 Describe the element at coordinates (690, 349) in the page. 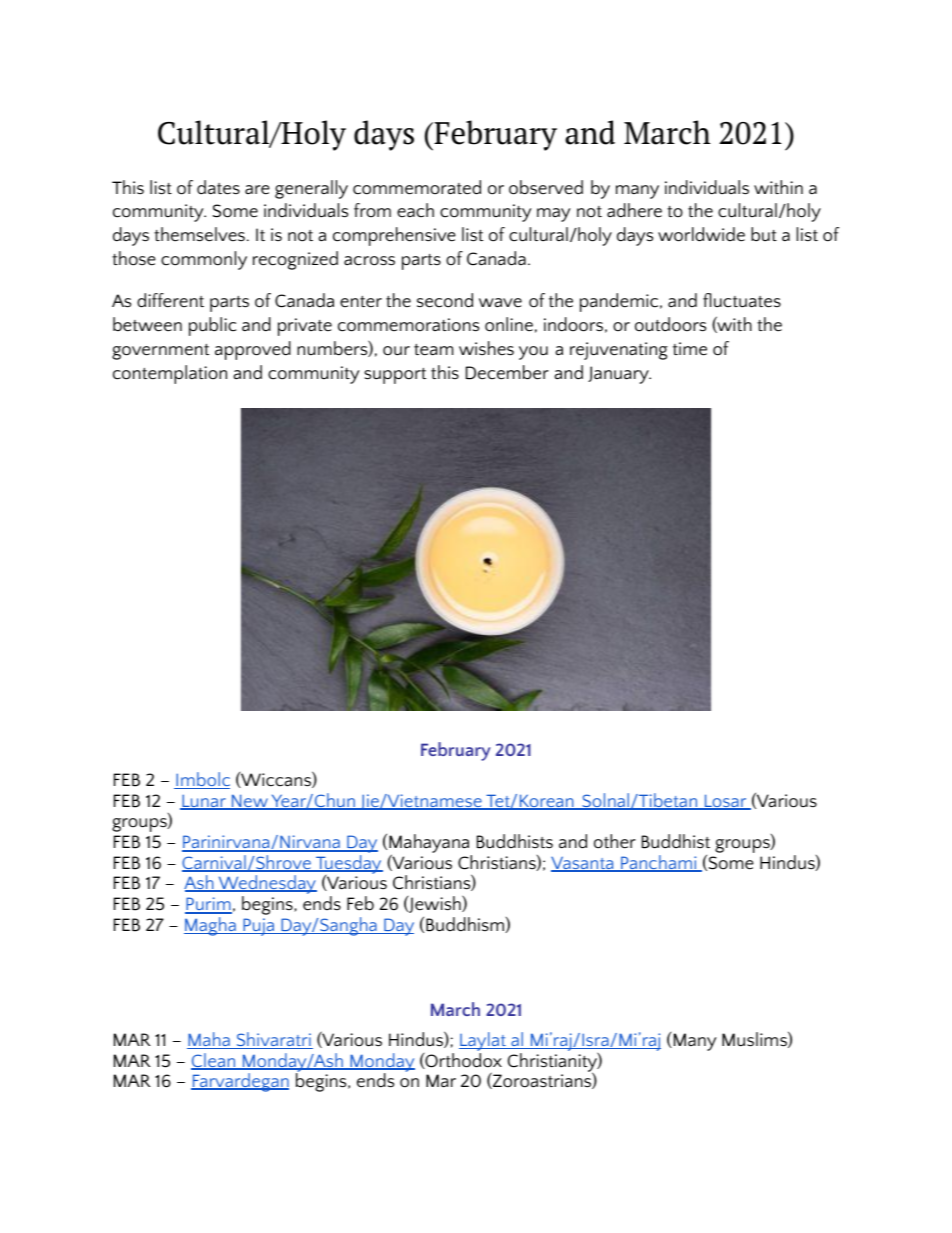

I see `time` at that location.
